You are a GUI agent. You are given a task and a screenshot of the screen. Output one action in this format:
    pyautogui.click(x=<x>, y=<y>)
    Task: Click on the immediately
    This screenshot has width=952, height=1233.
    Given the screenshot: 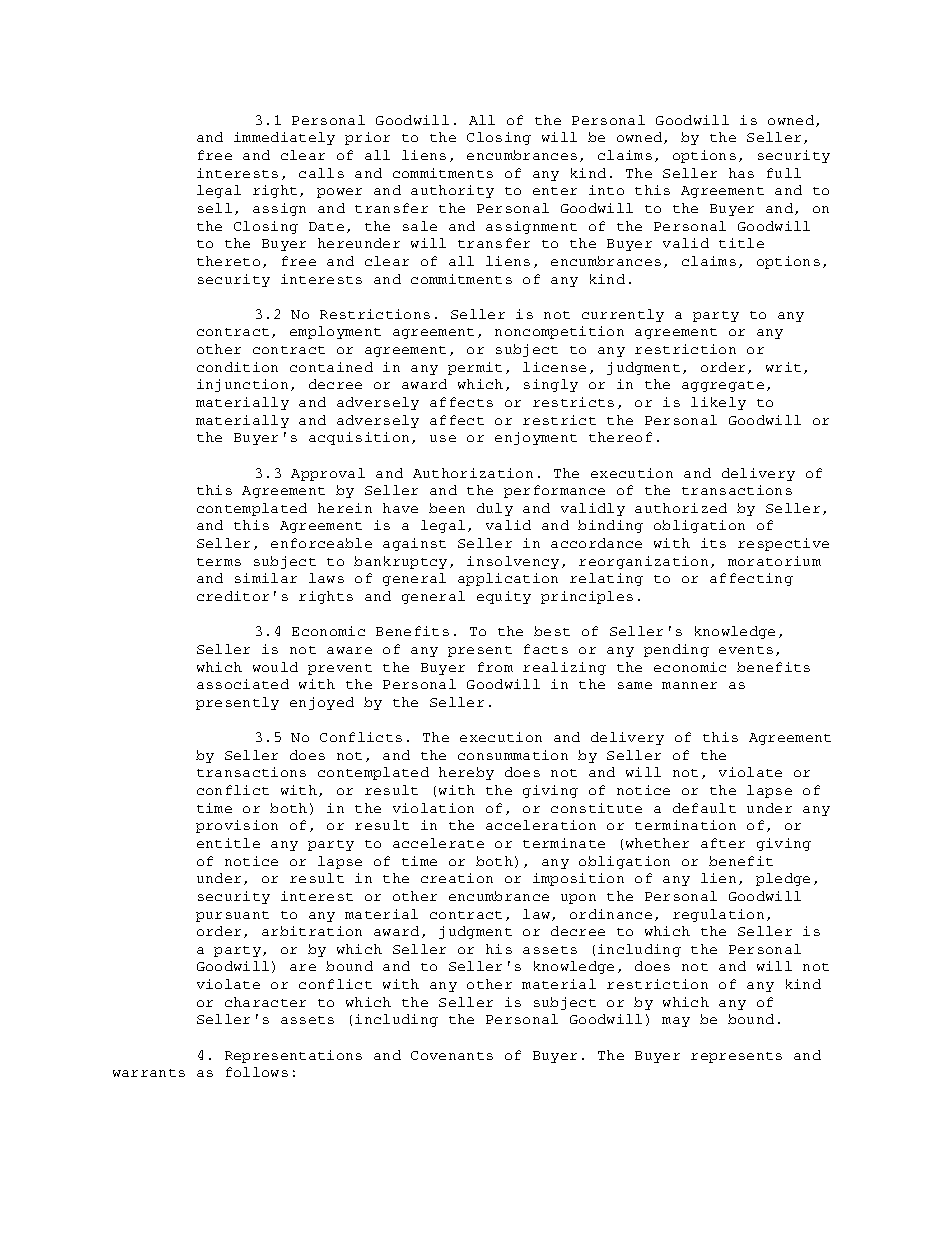 What is the action you would take?
    pyautogui.click(x=284, y=138)
